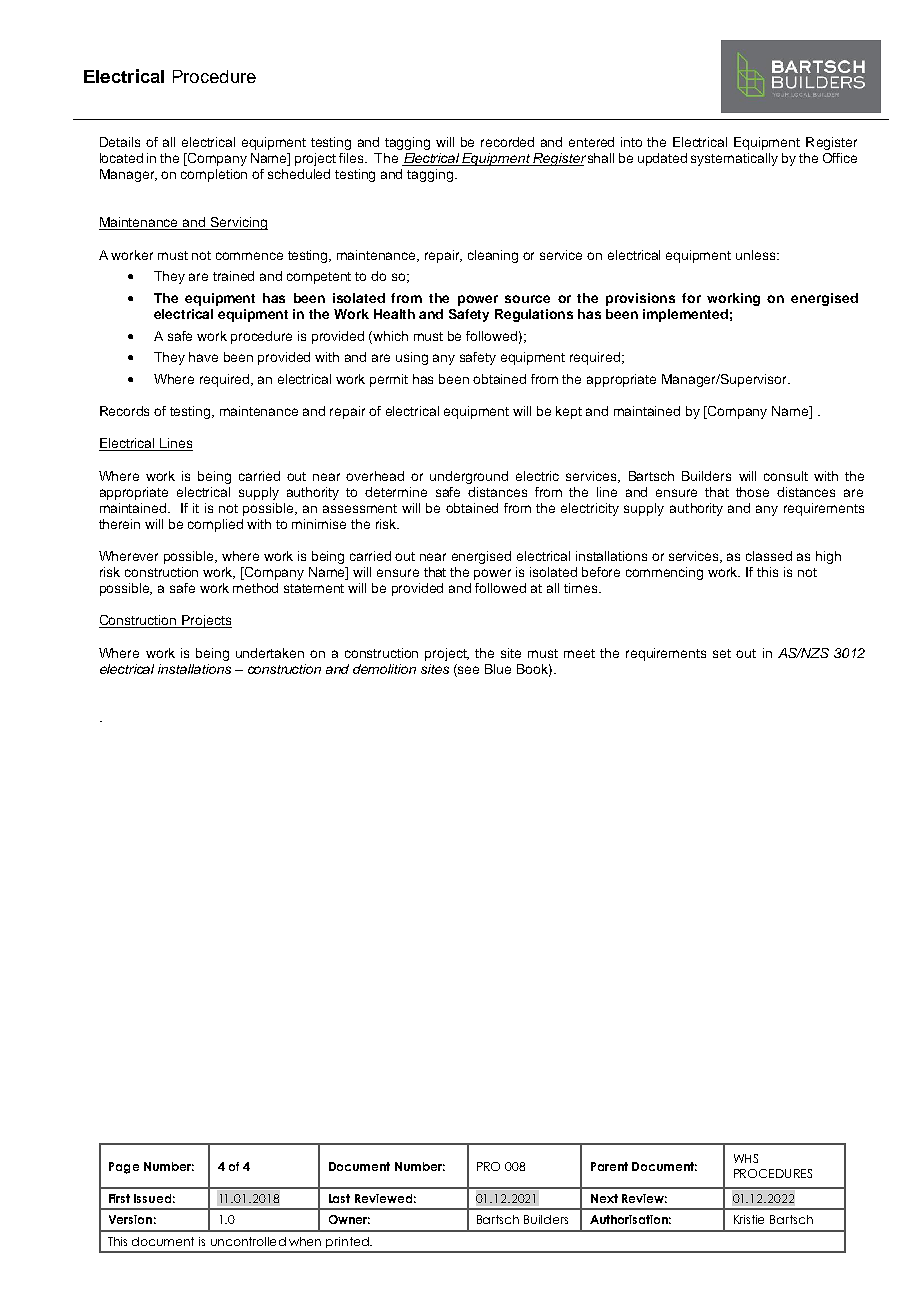  I want to click on completion, so click(214, 175).
